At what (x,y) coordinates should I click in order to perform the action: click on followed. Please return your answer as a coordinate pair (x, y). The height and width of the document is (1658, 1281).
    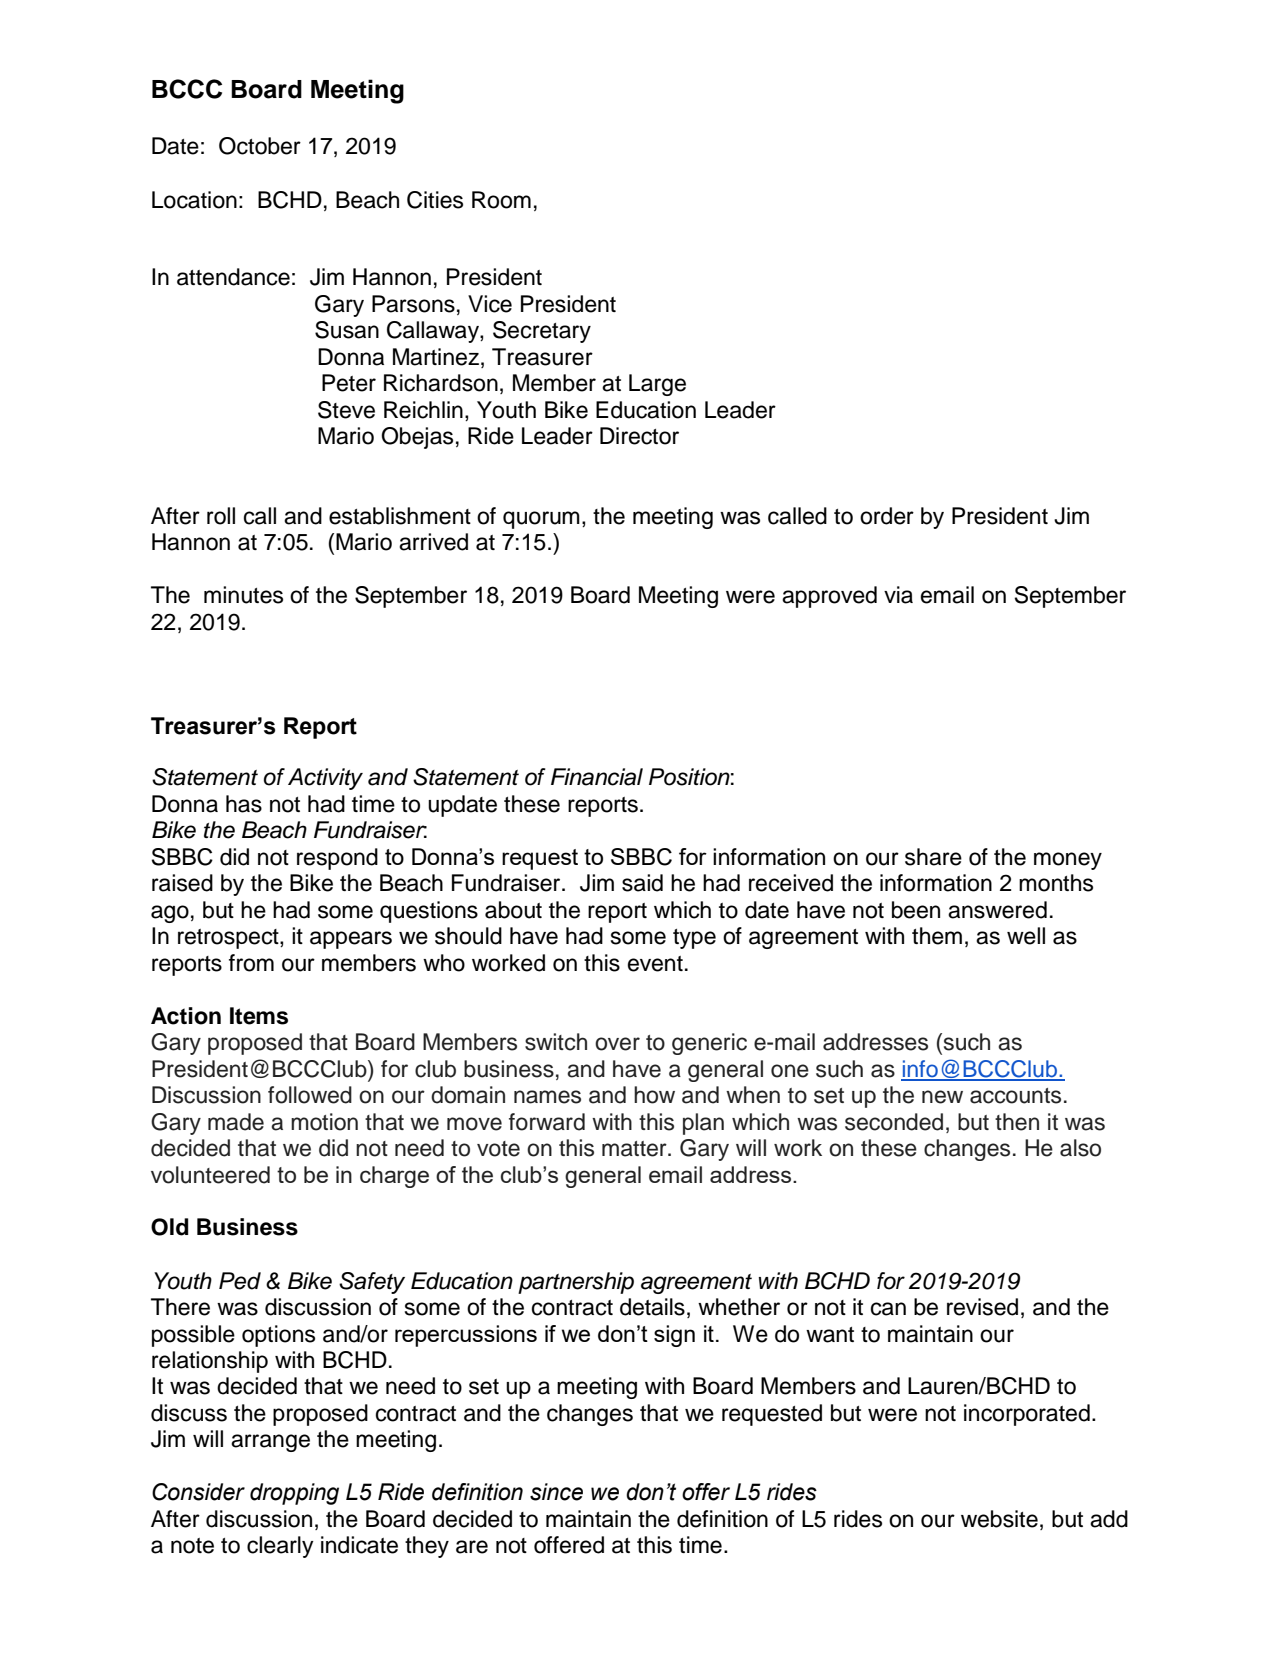
    Looking at the image, I should click on (310, 1095).
